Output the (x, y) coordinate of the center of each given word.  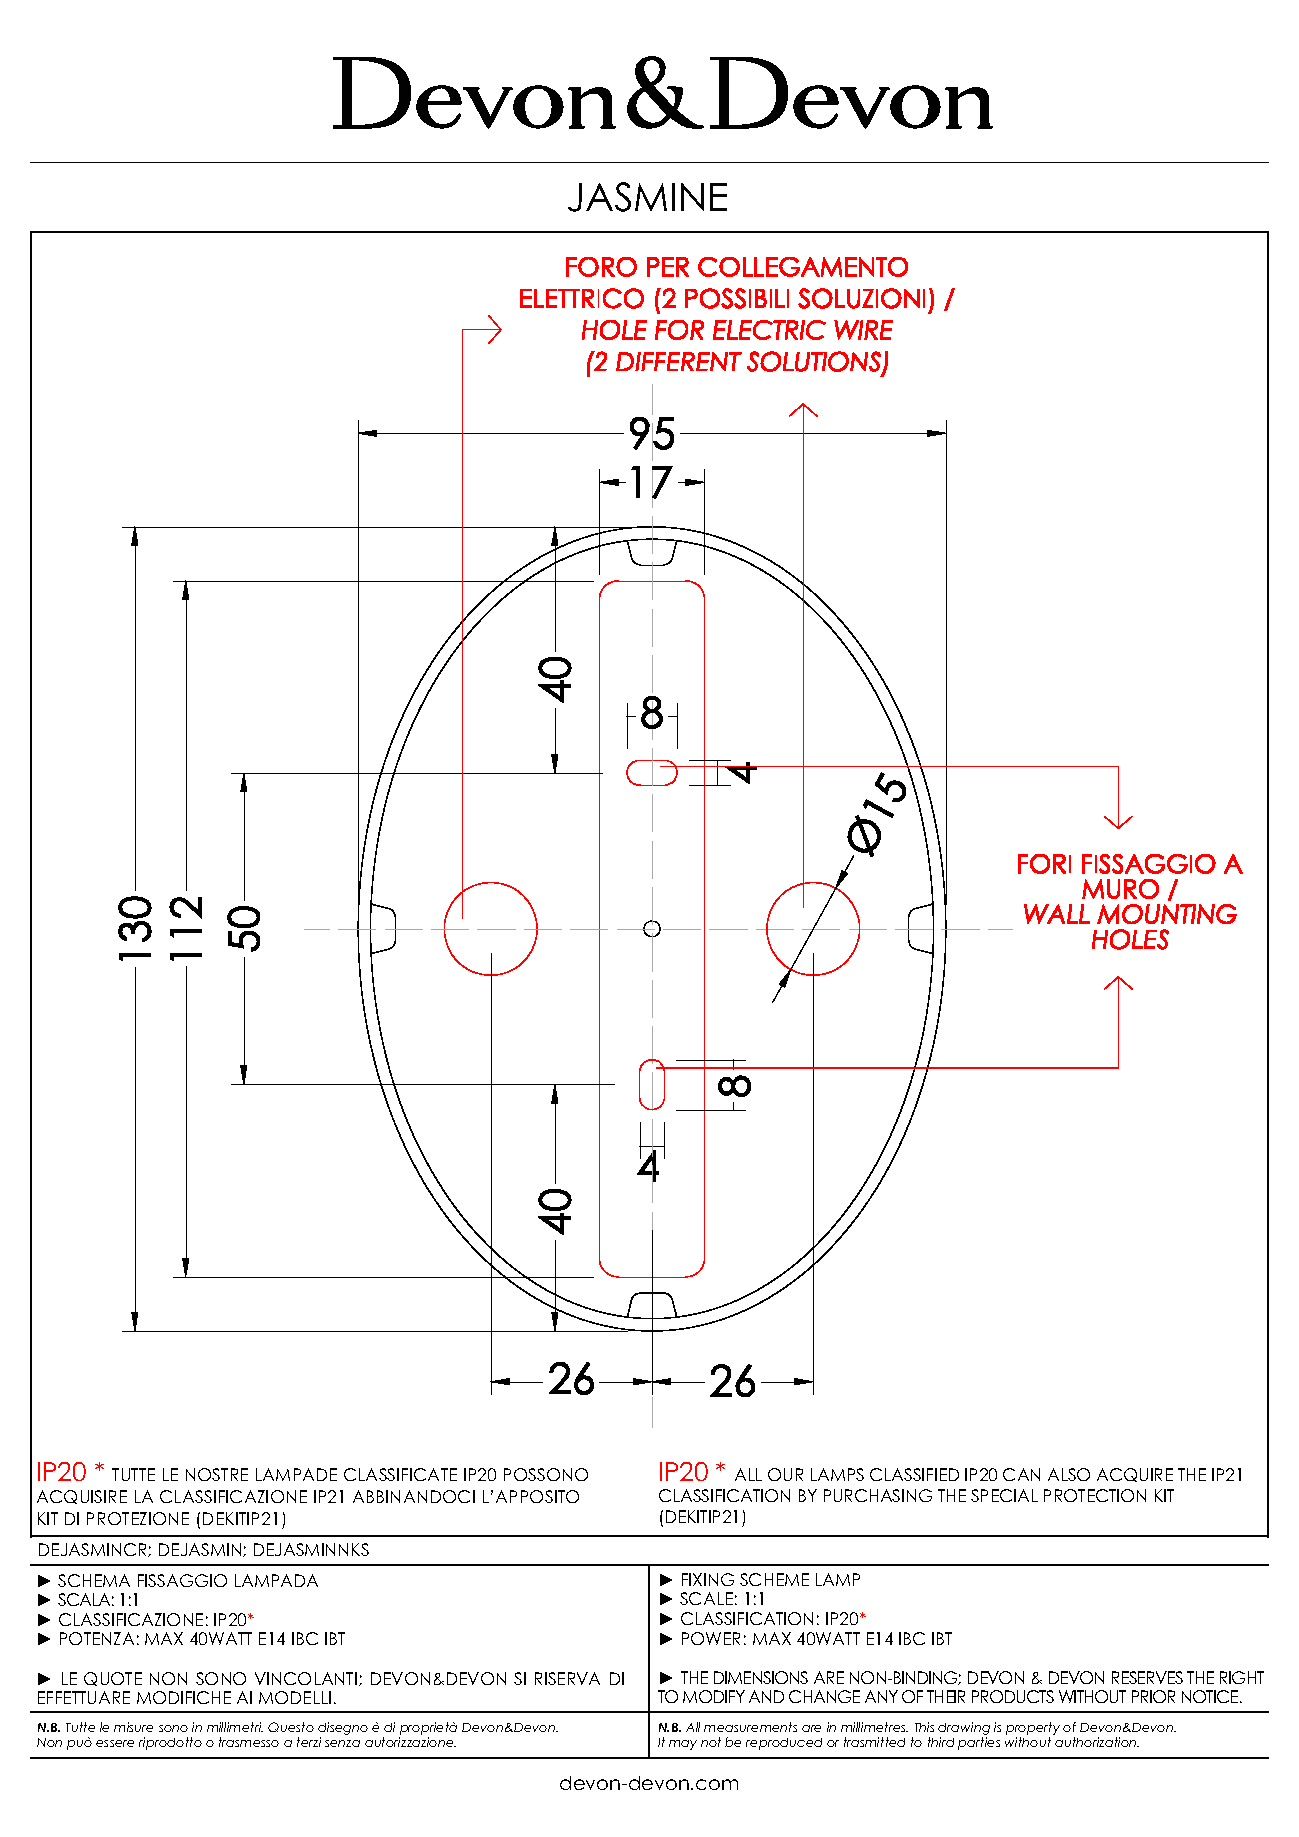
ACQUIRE (1135, 1475)
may (683, 1745)
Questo (291, 1727)
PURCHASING (878, 1495)
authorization (1097, 1742)
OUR (785, 1474)
